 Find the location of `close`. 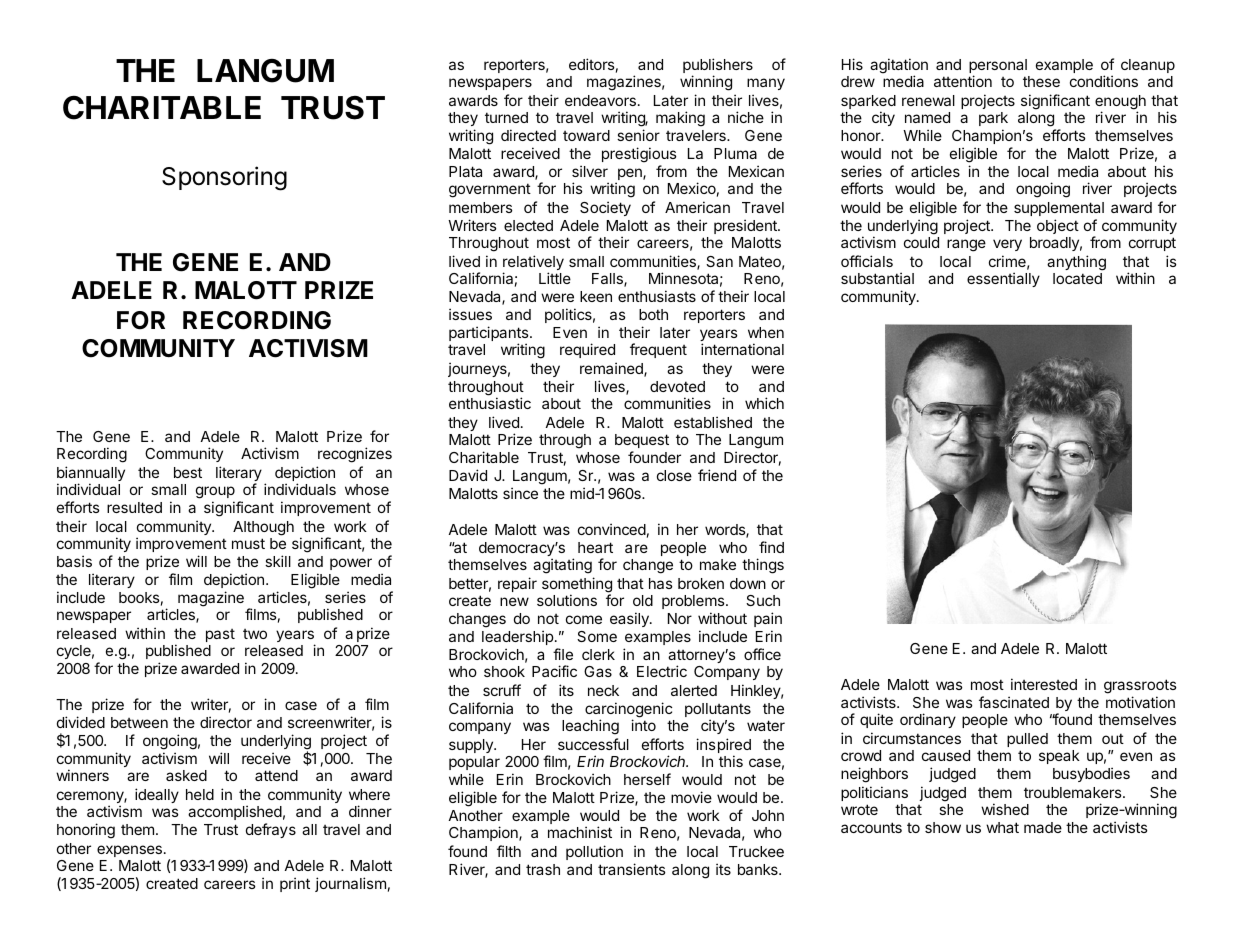

close is located at coordinates (674, 475).
